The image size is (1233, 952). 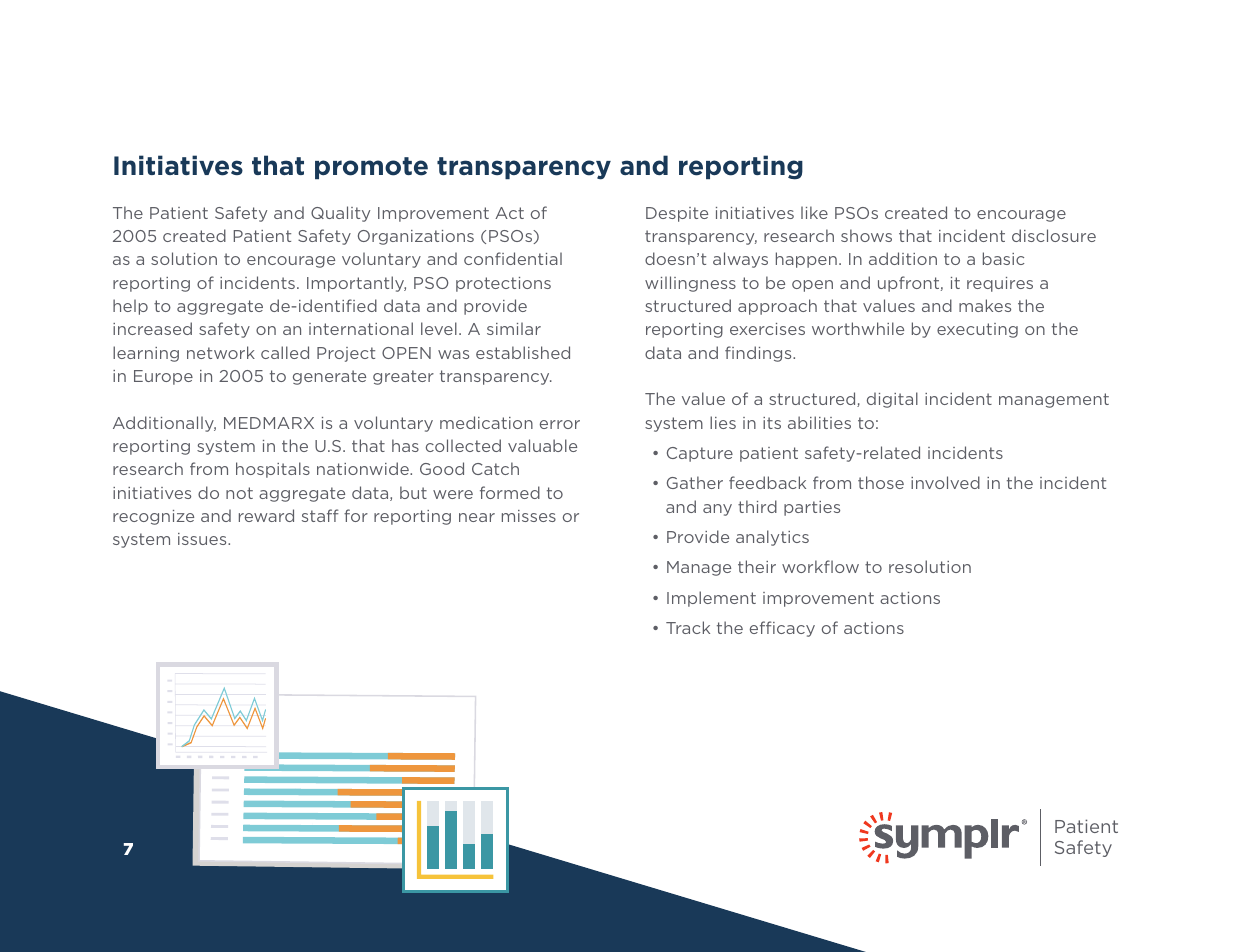 What do you see at coordinates (495, 468) in the screenshot?
I see `Catch` at bounding box center [495, 468].
